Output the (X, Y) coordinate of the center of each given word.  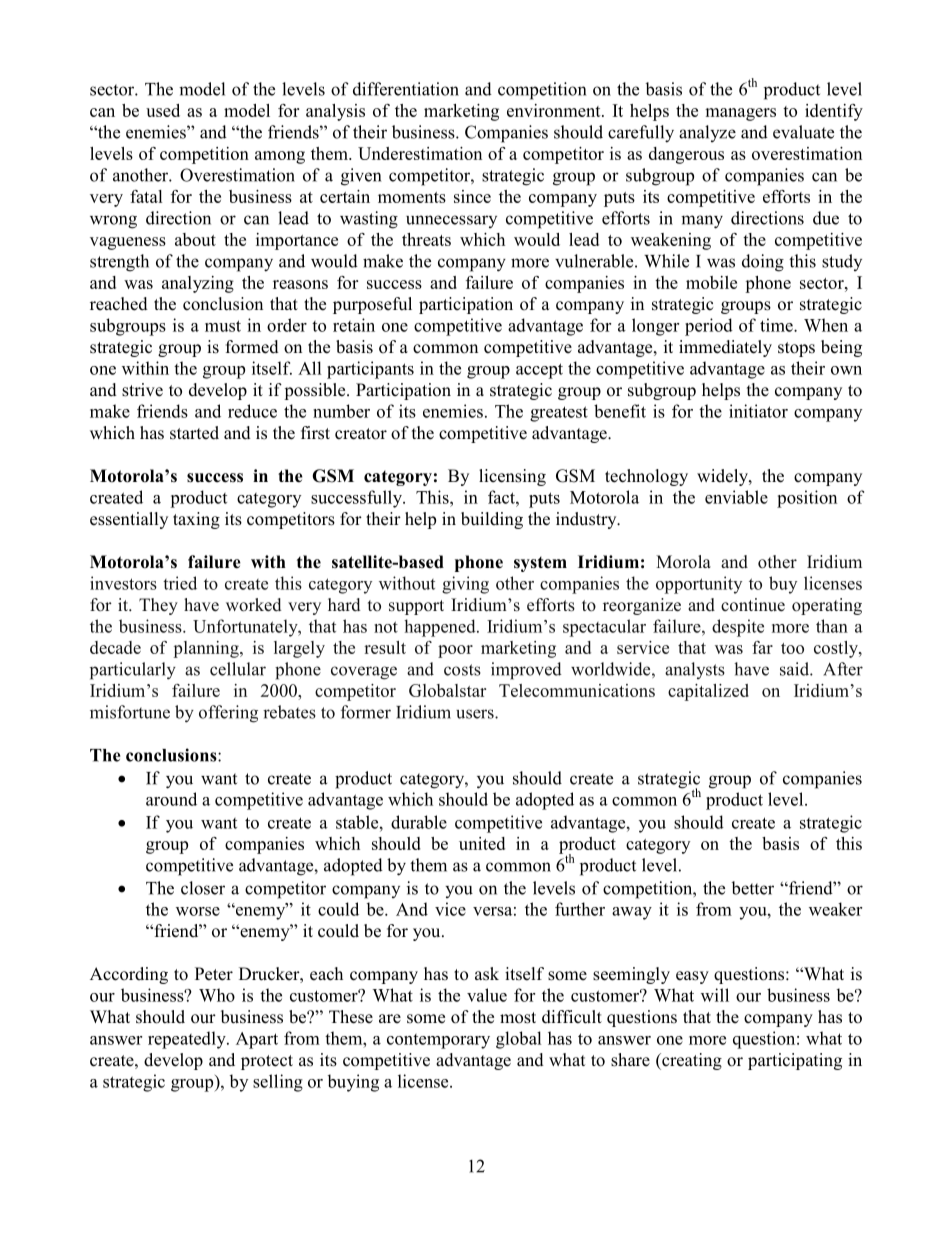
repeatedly (188, 1040)
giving (465, 585)
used (163, 110)
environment (555, 110)
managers (740, 114)
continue (753, 605)
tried (180, 583)
